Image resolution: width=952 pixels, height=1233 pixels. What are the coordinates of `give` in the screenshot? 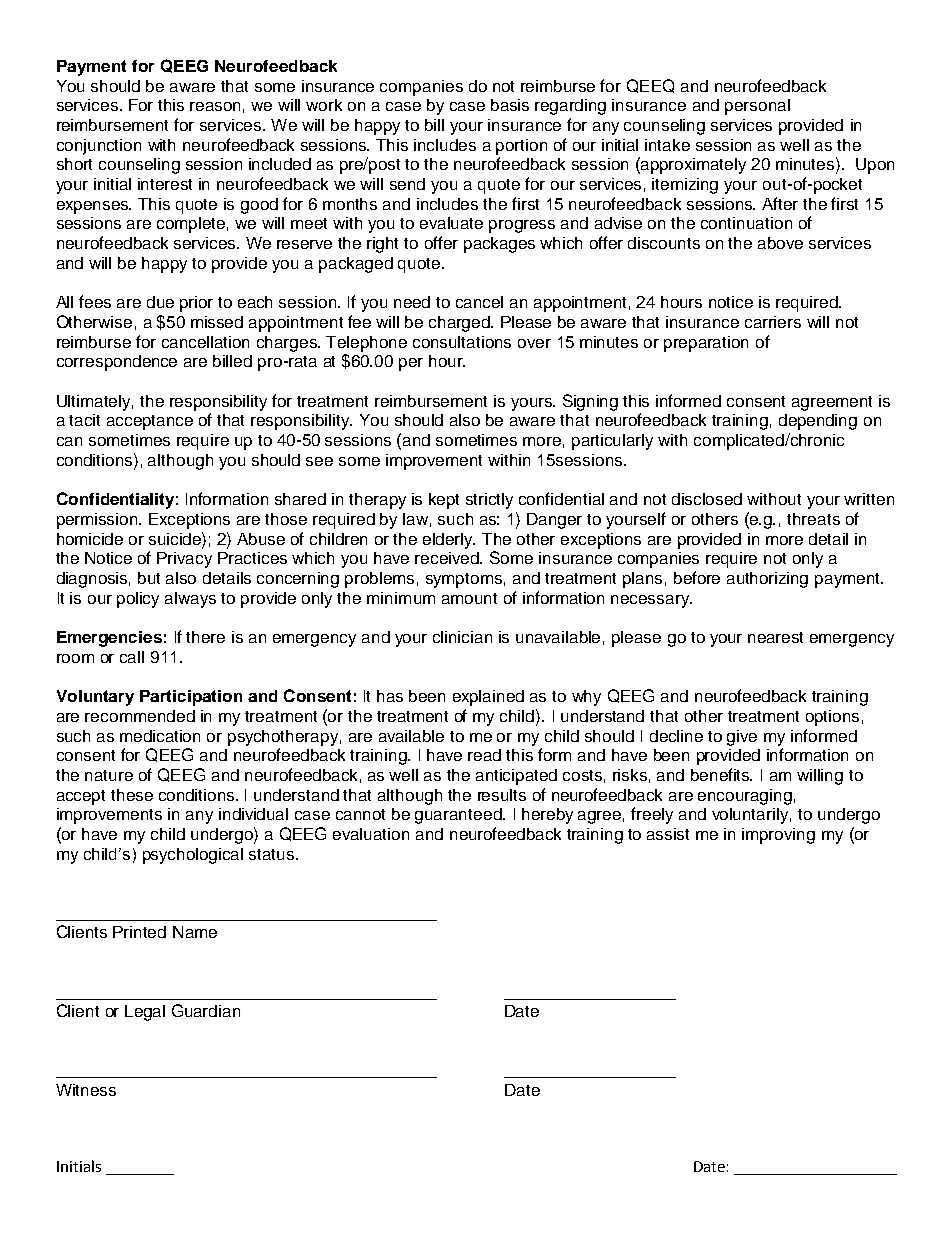 It's located at (742, 738).
